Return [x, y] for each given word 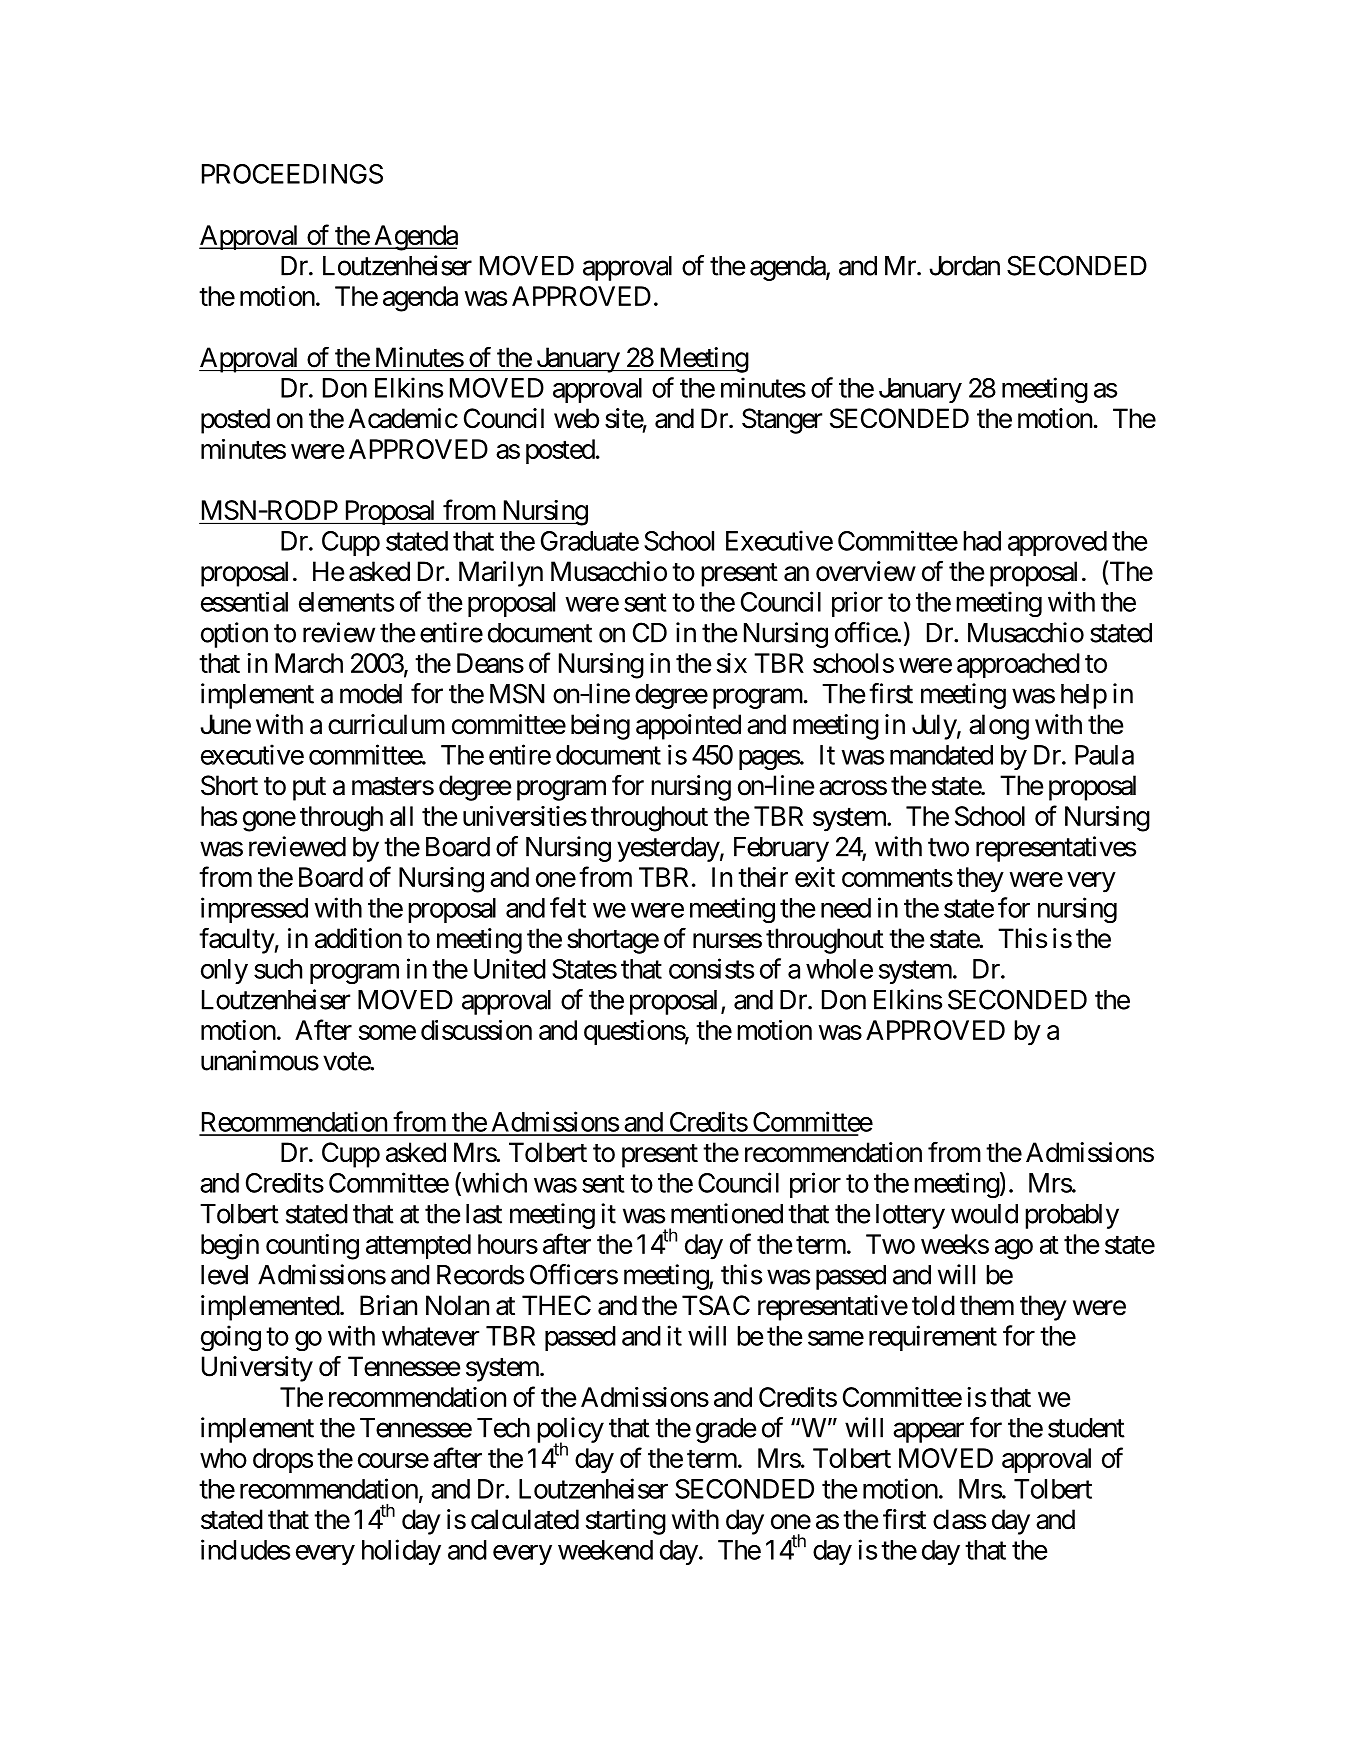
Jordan [964, 266]
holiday [401, 1552]
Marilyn [501, 574]
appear [928, 1433]
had [982, 541]
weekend [605, 1550]
